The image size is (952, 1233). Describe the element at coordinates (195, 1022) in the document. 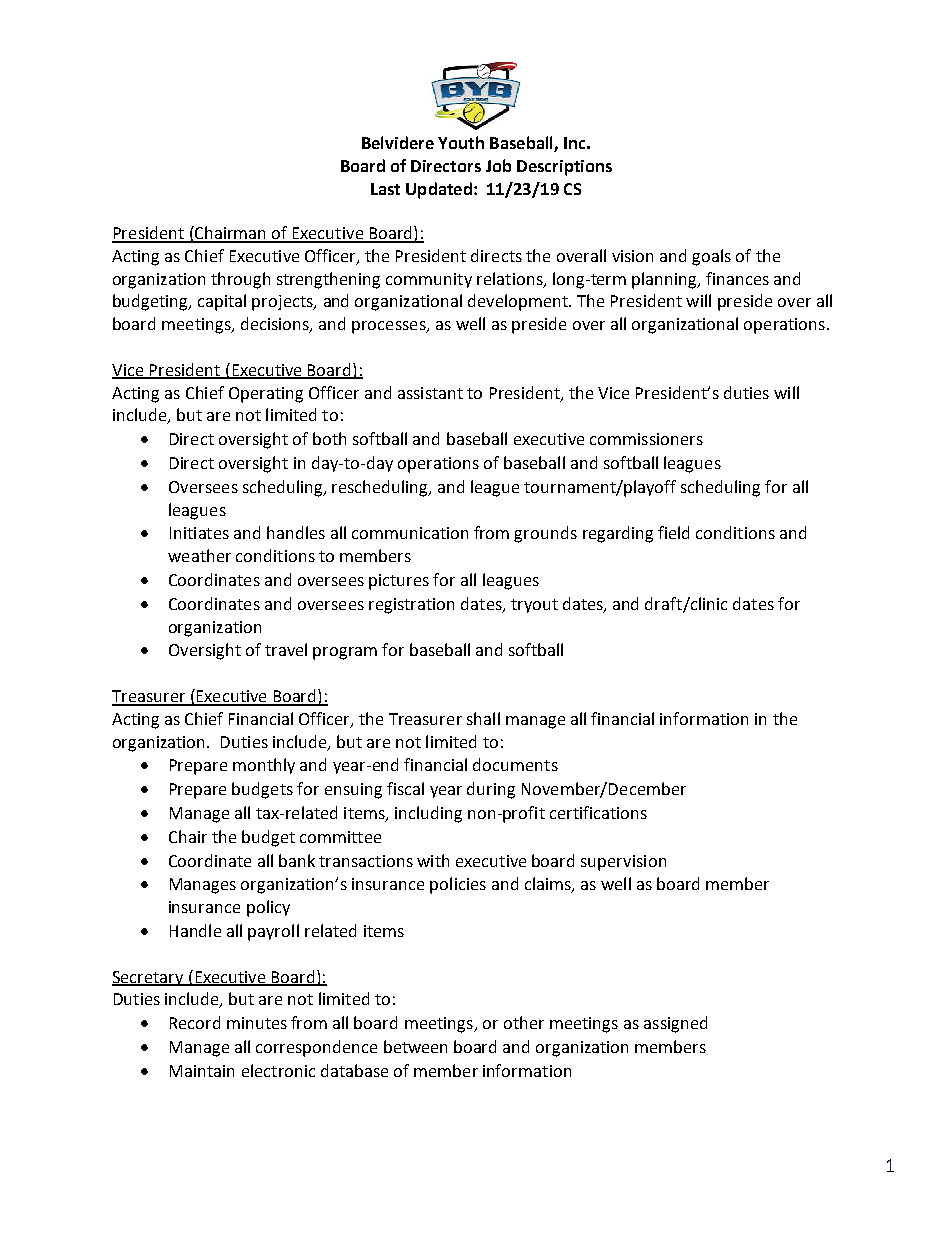

I see `Record` at that location.
